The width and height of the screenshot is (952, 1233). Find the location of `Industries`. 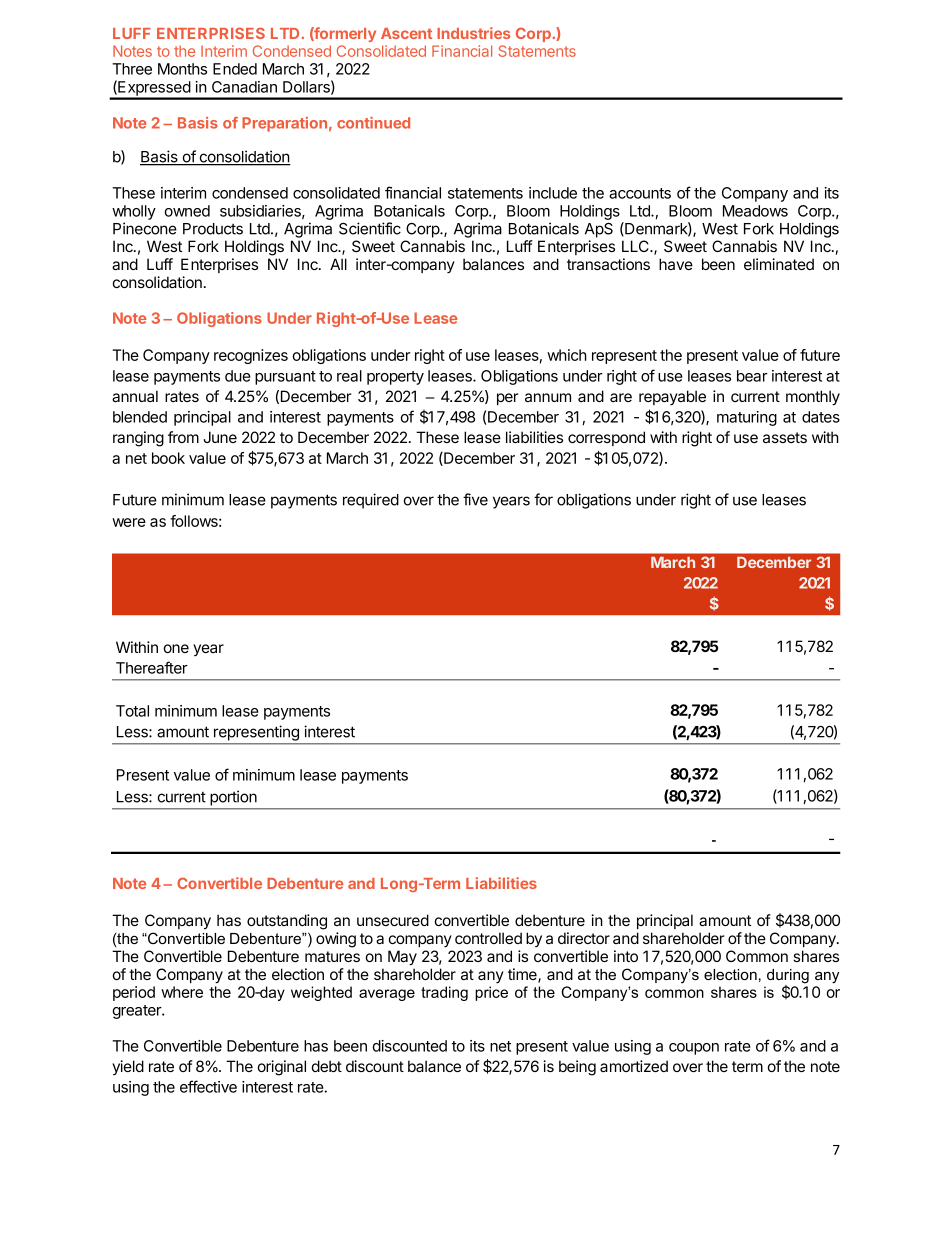

Industries is located at coordinates (473, 33).
